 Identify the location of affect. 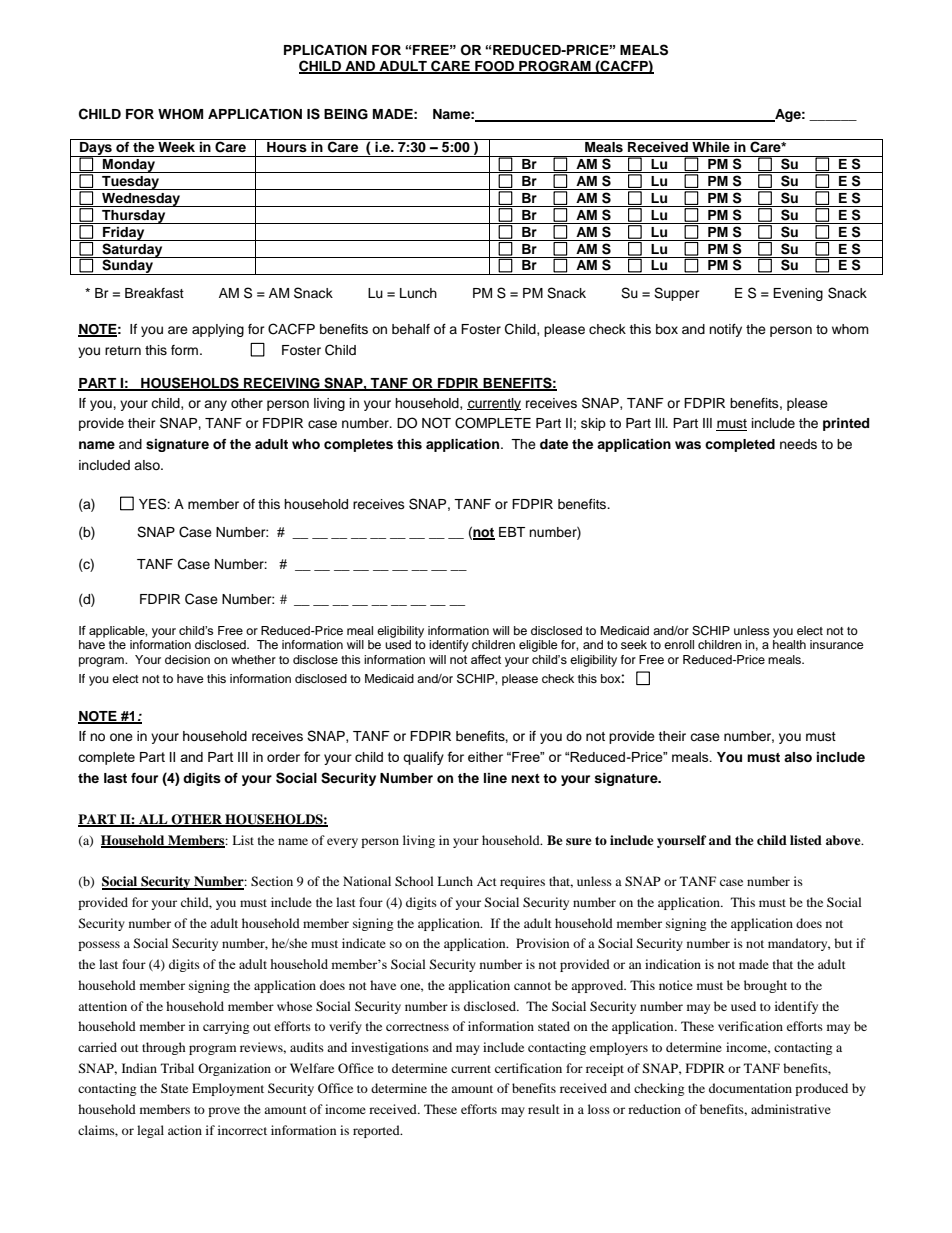
(486, 659).
